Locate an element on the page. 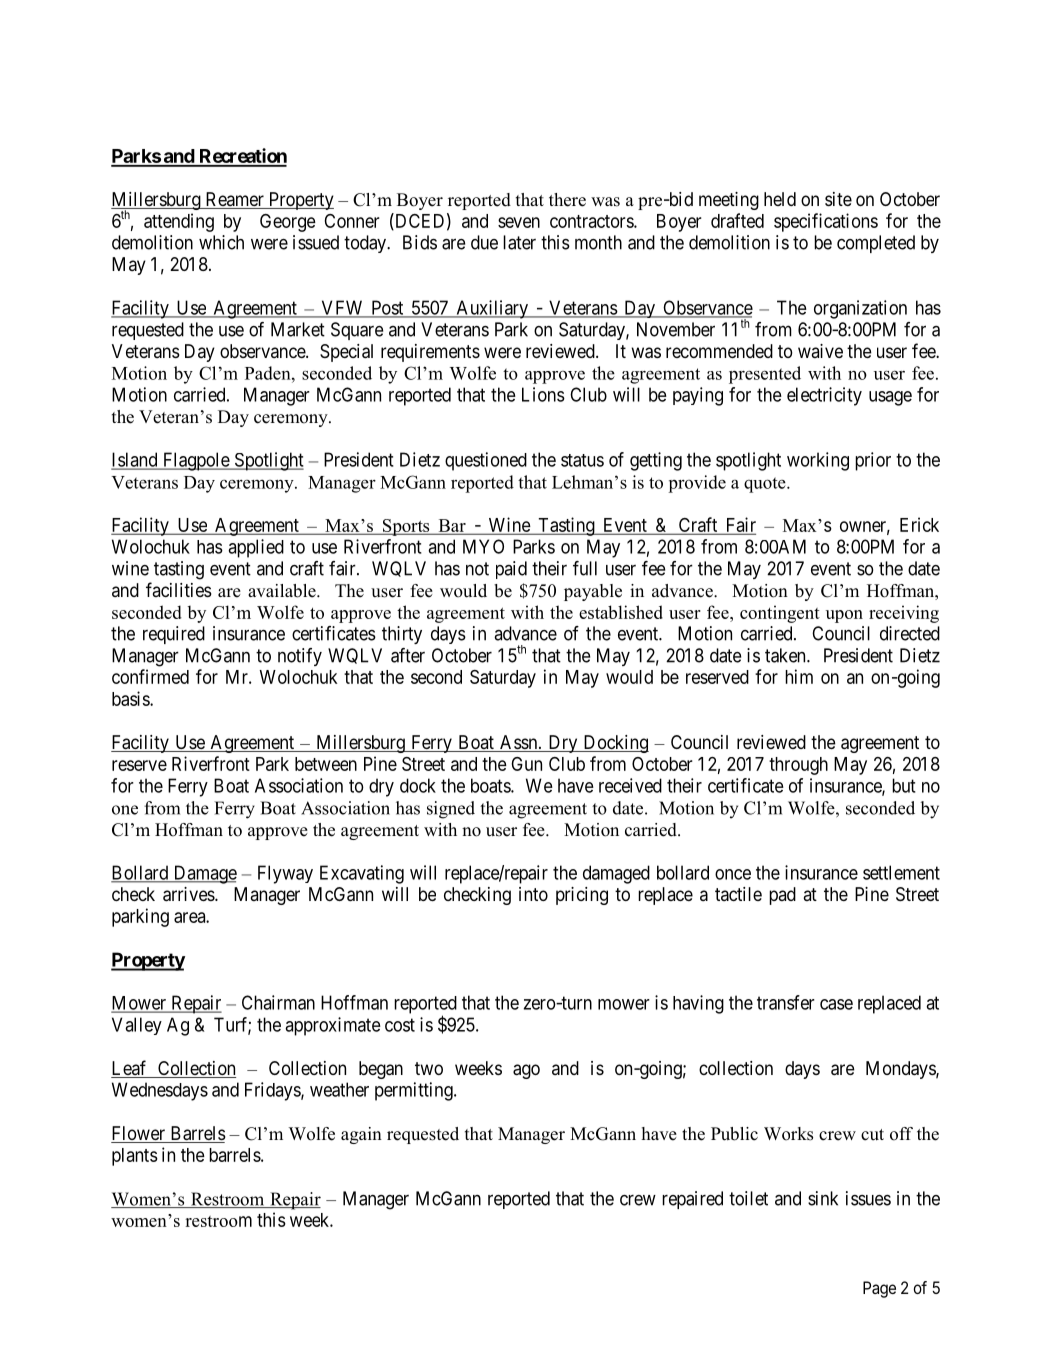 The height and width of the page is (1360, 1051). plants is located at coordinates (135, 1157).
